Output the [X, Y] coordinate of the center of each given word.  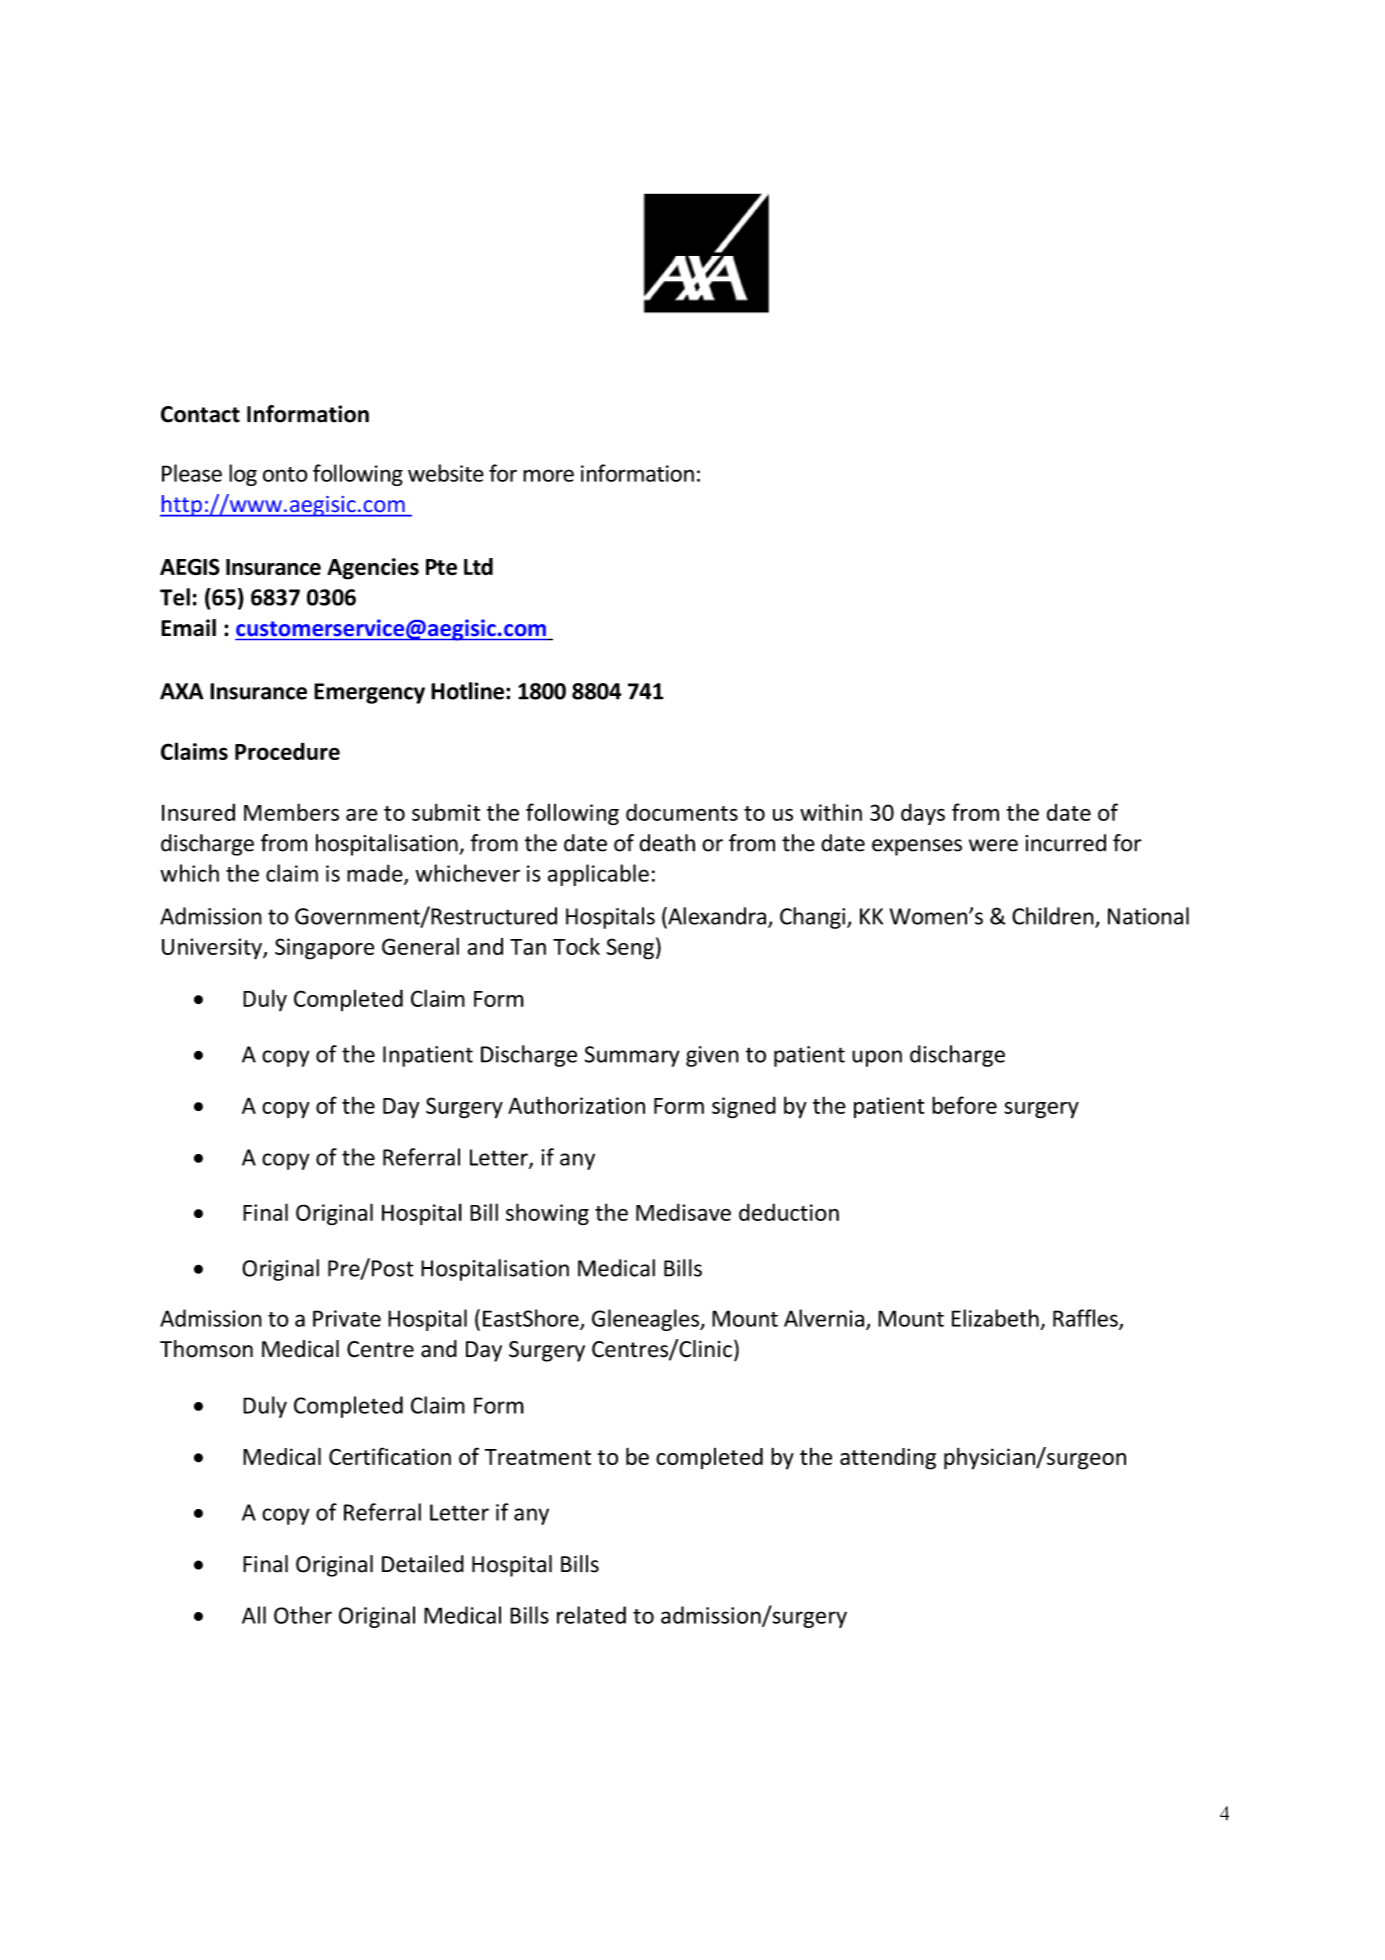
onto [285, 474]
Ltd [478, 566]
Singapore [324, 949]
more [548, 475]
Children [1054, 917]
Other [303, 1615]
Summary [632, 1056]
